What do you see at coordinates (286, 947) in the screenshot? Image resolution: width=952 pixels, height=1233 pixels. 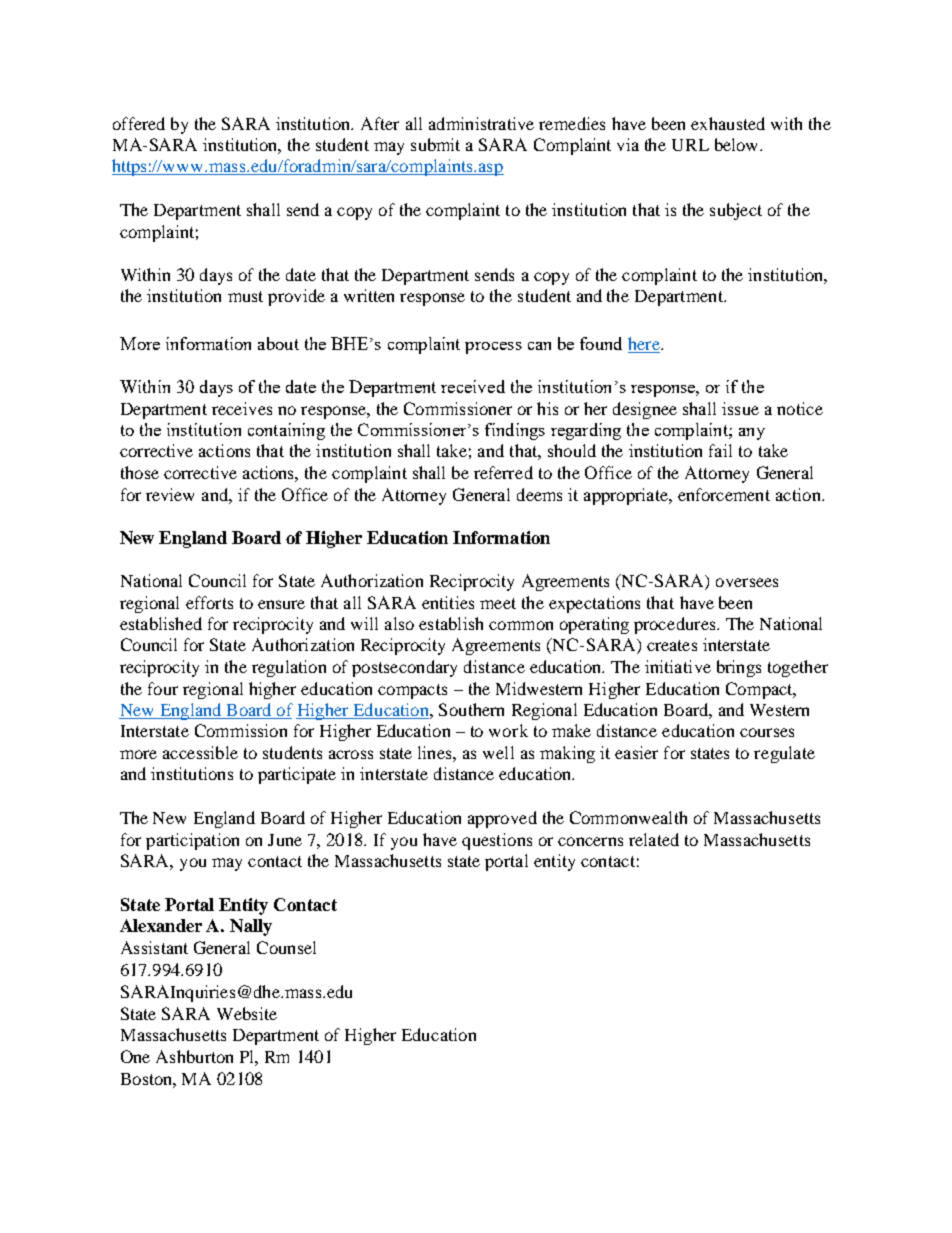 I see `Counsel` at bounding box center [286, 947].
